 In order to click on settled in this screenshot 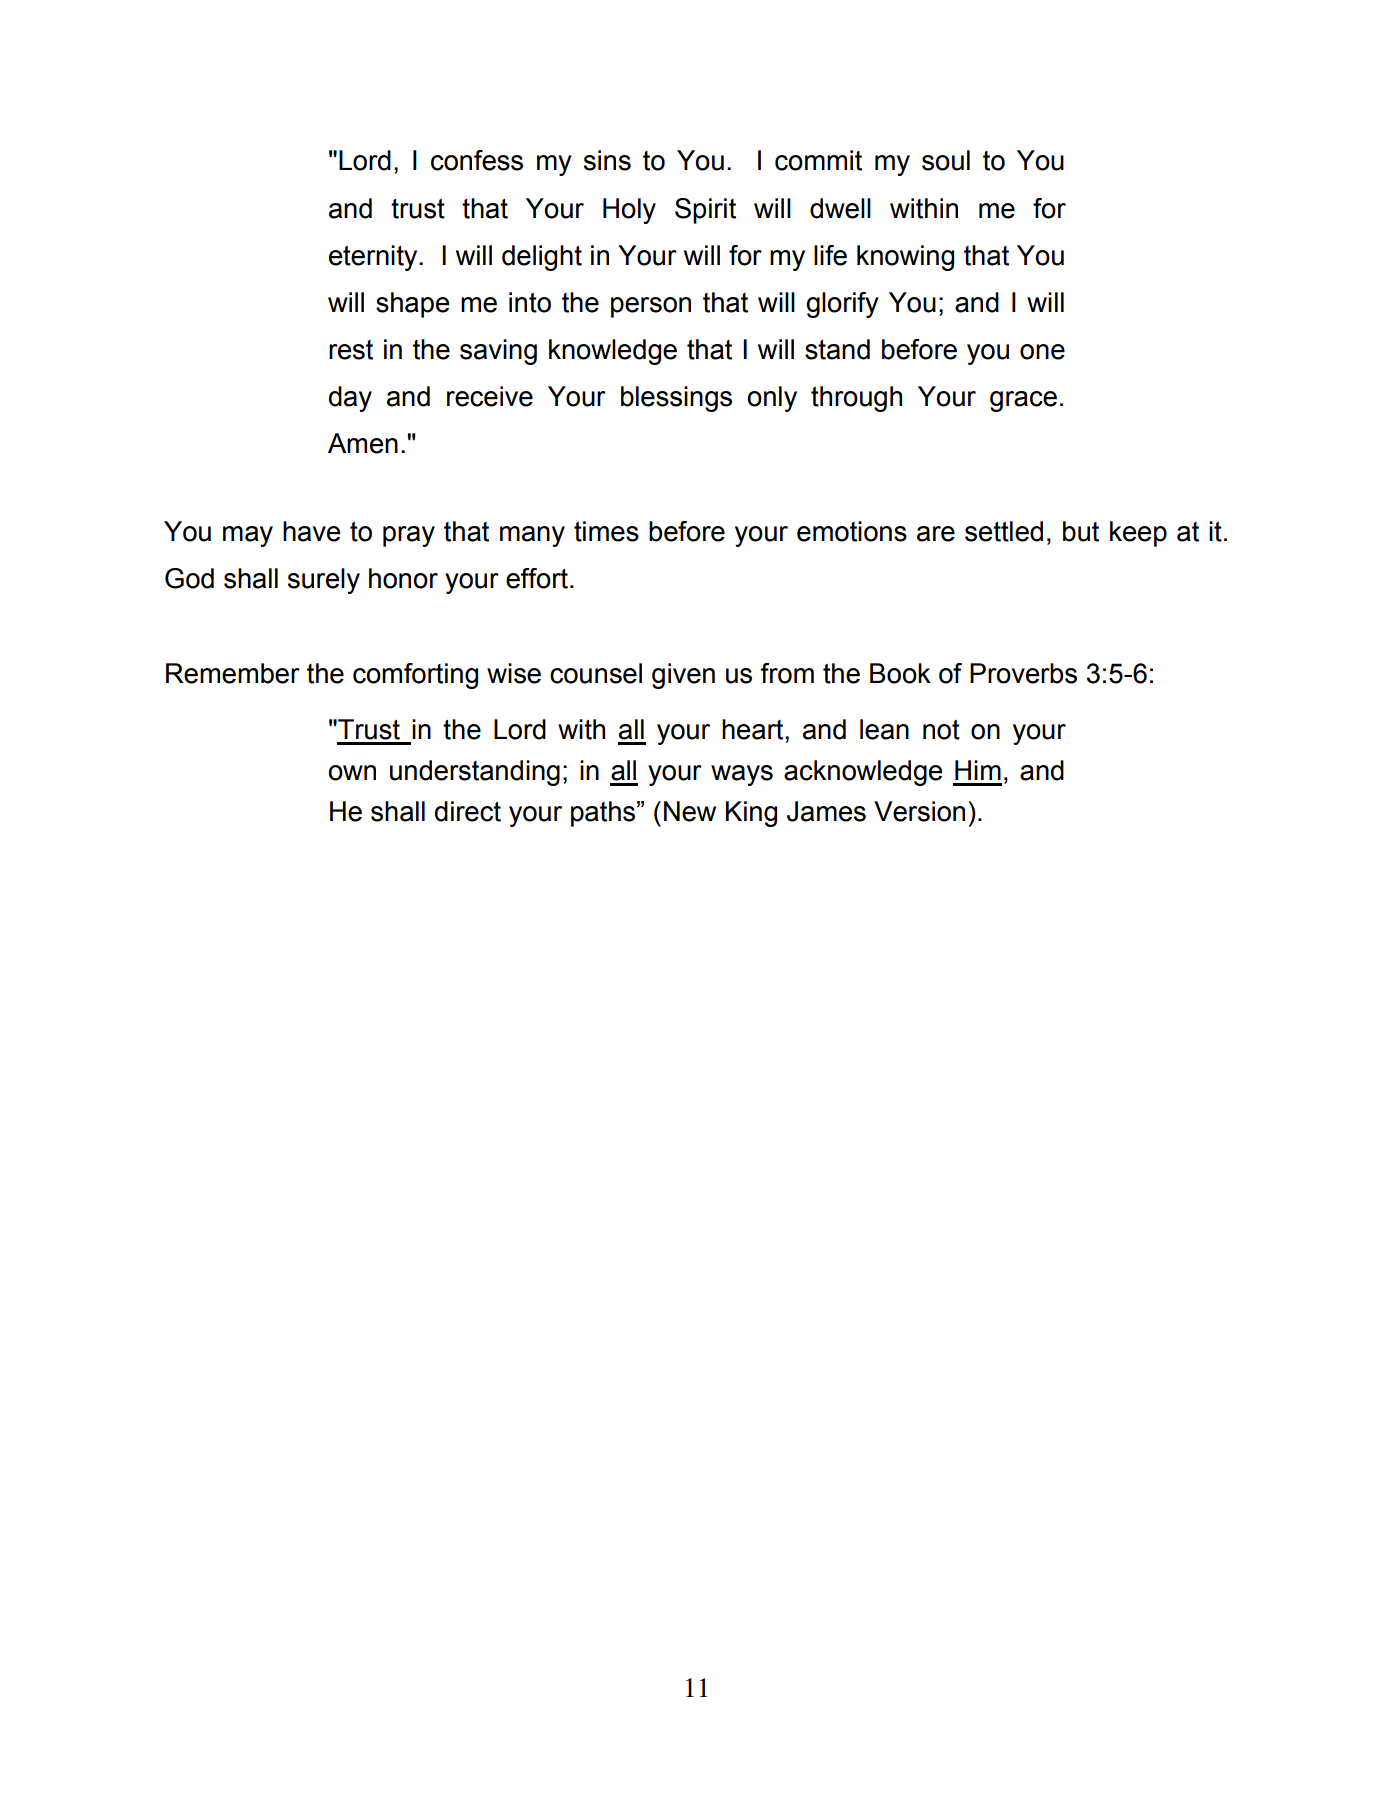, I will do `click(1004, 531)`.
